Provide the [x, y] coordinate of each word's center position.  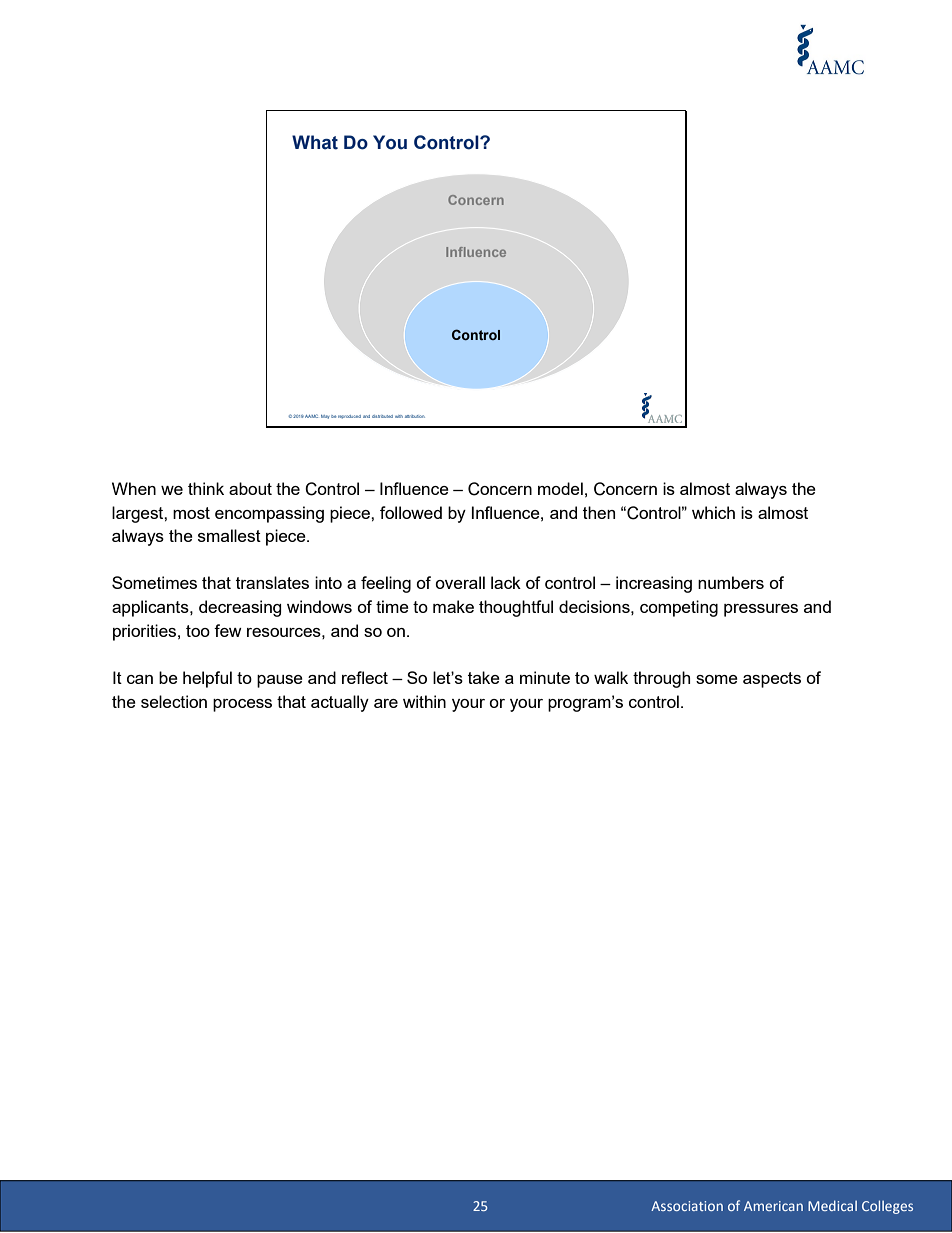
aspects [772, 680]
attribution [415, 416]
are [386, 703]
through [661, 679]
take [484, 677]
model [560, 488]
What [315, 142]
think [206, 488]
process [242, 705]
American [773, 1206]
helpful [207, 679]
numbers [731, 582]
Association [687, 1206]
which [713, 512]
